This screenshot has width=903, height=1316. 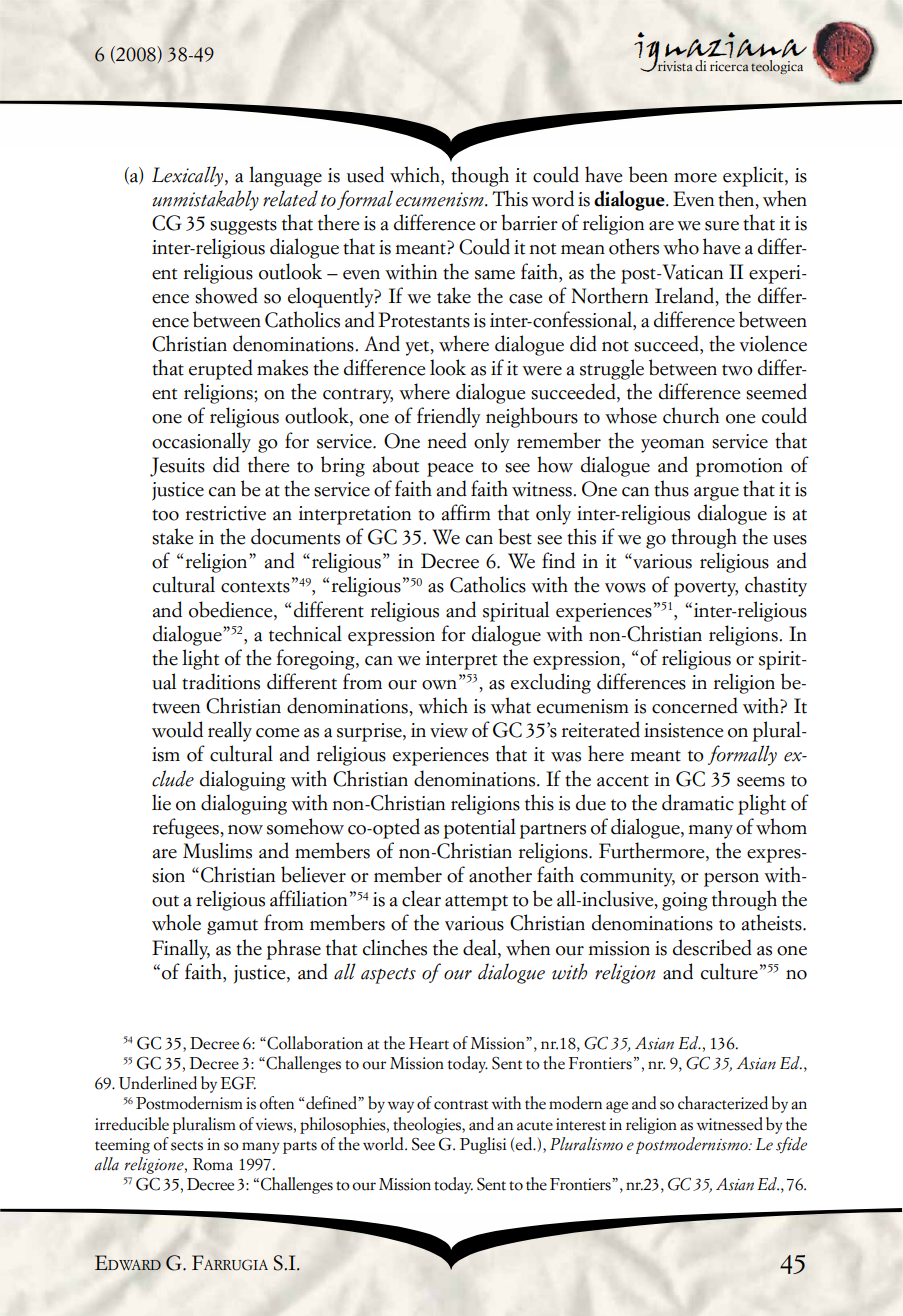 What do you see at coordinates (466, 512) in the screenshot?
I see `affirm` at bounding box center [466, 512].
